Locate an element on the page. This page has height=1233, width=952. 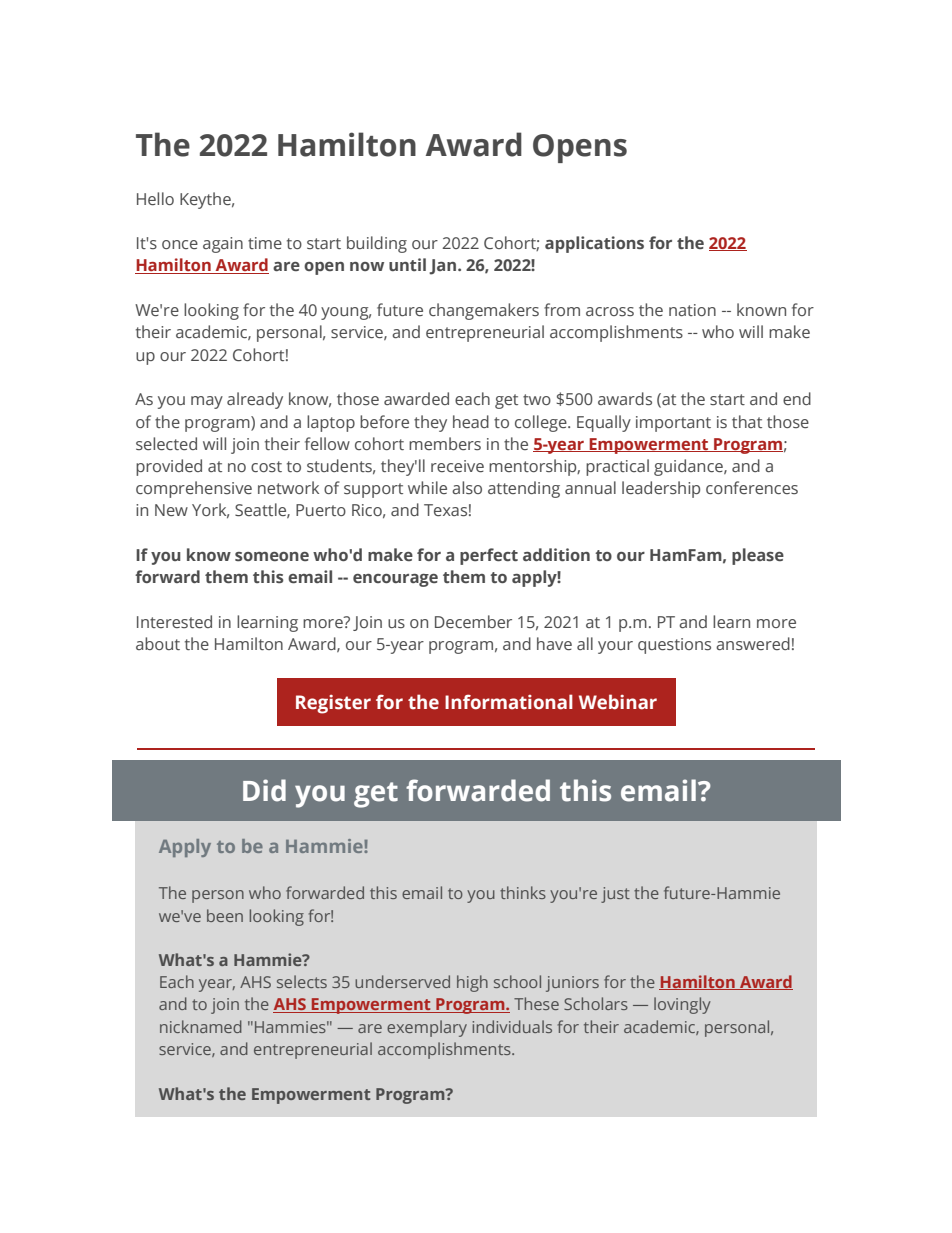
again is located at coordinates (223, 245).
